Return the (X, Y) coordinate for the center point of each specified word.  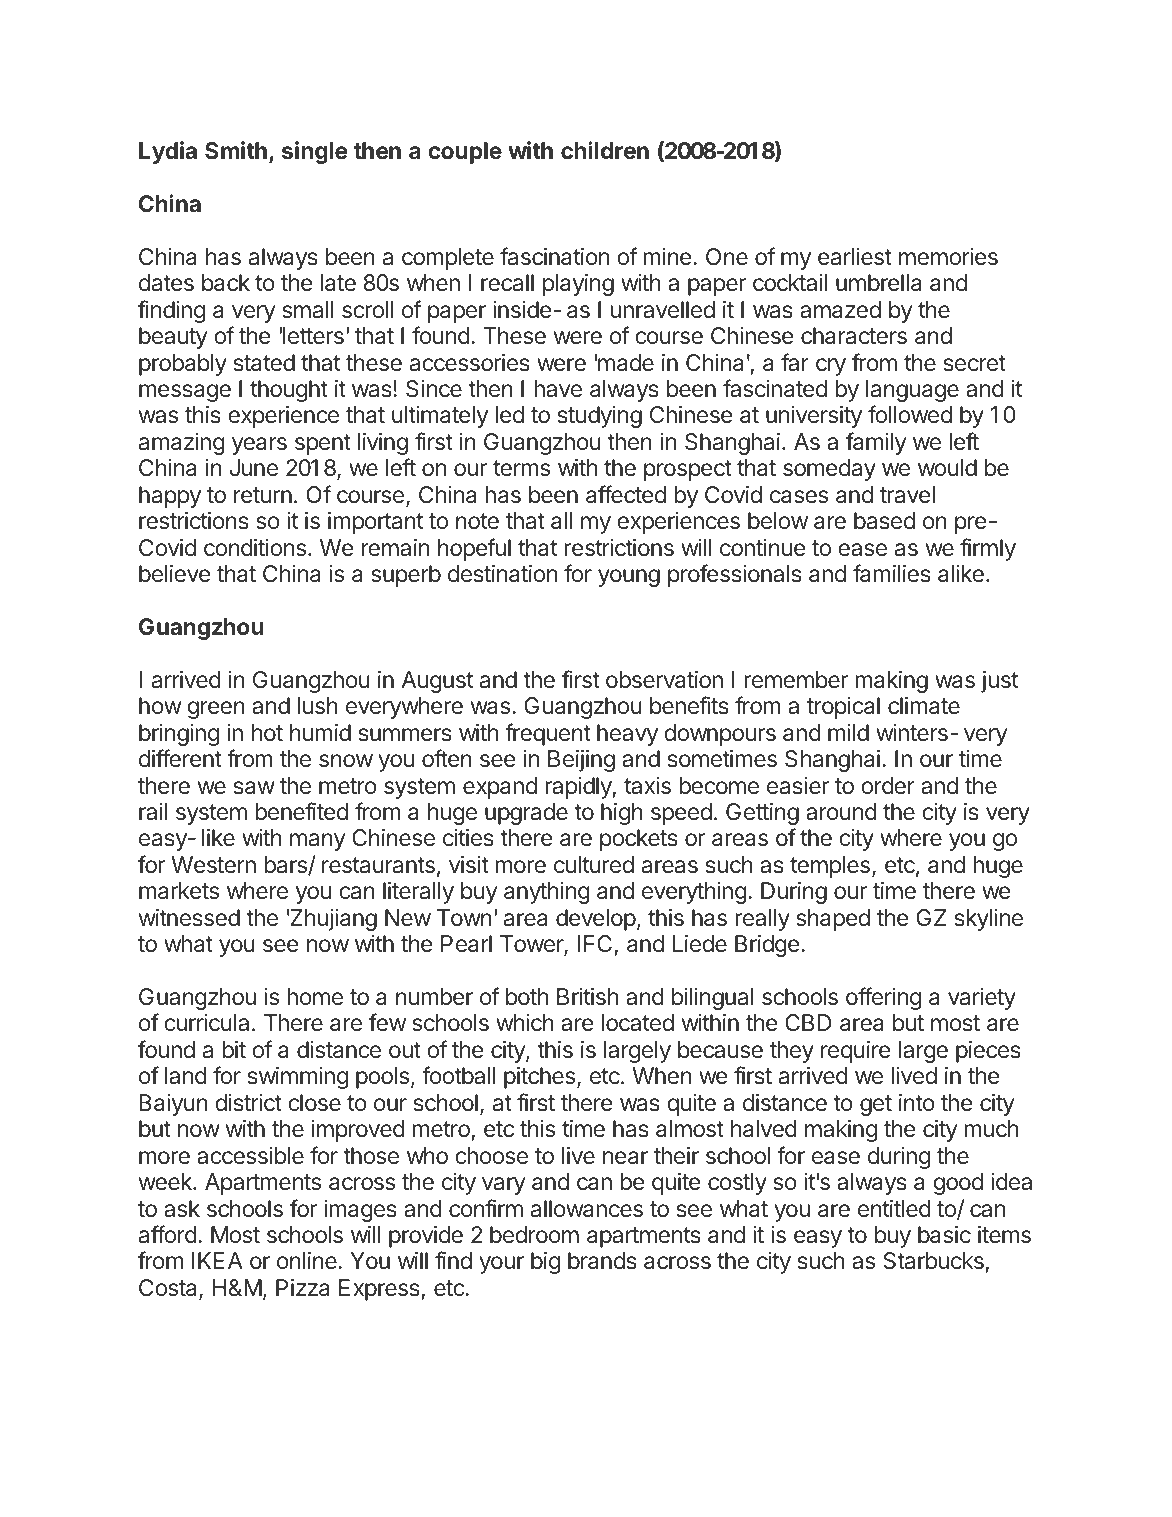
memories (948, 257)
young (629, 578)
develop (596, 920)
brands (602, 1261)
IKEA (217, 1260)
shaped (833, 920)
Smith (236, 150)
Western (213, 865)
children (605, 150)
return (263, 495)
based (884, 521)
